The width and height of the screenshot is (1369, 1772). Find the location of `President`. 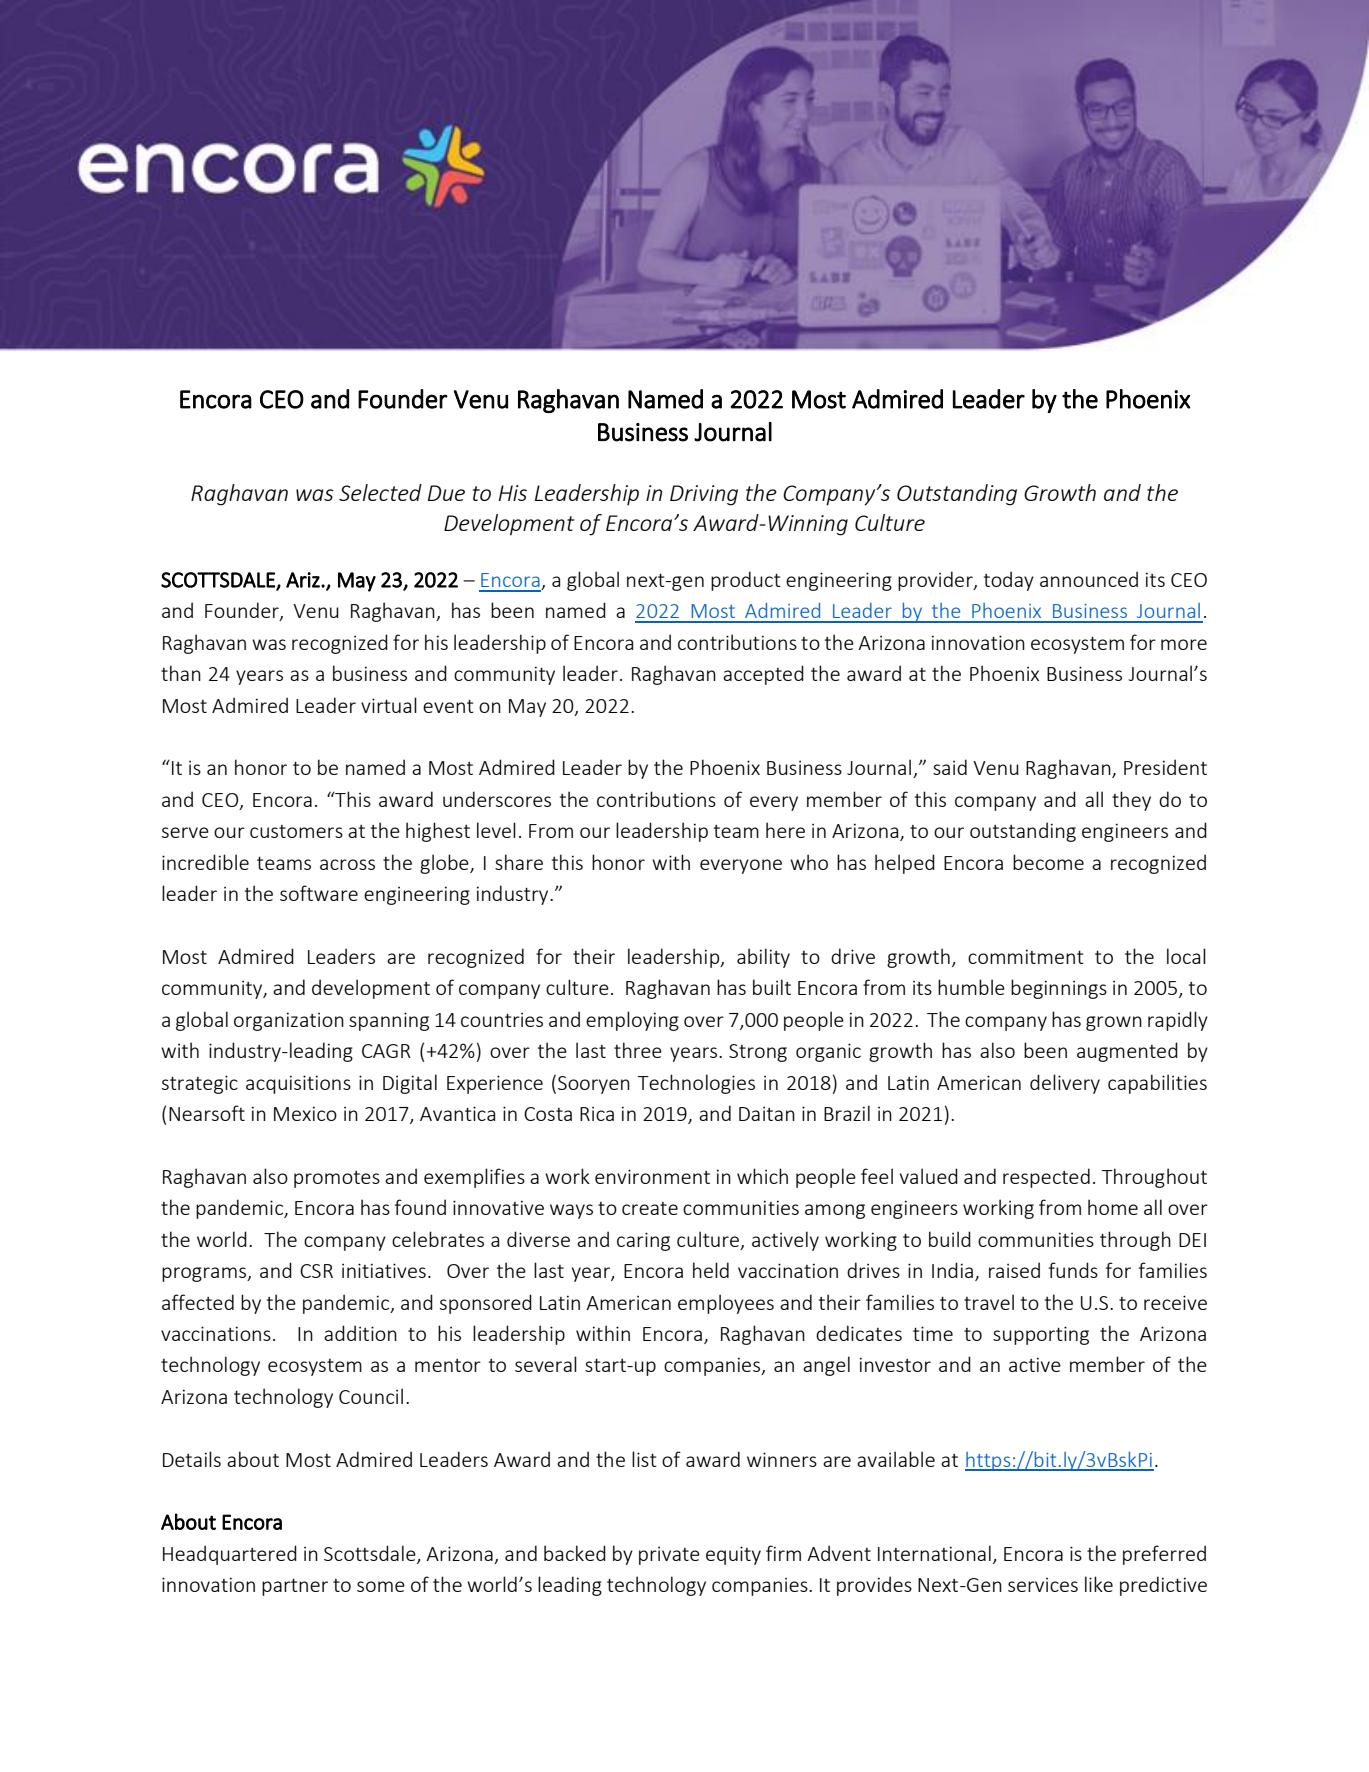

President is located at coordinates (1165, 767).
